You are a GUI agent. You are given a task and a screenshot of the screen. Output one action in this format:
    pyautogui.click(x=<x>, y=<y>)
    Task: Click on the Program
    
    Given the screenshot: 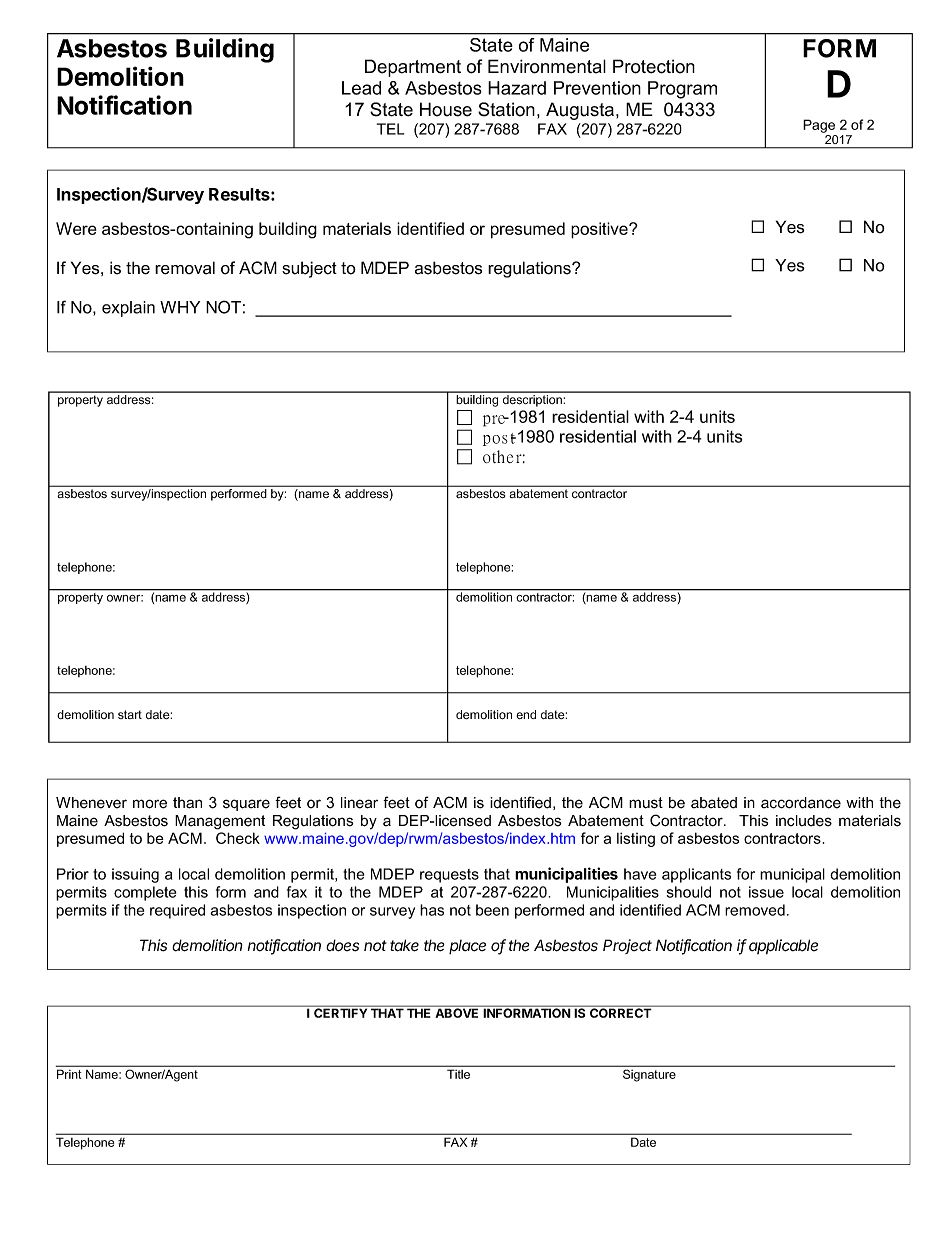 What is the action you would take?
    pyautogui.click(x=682, y=90)
